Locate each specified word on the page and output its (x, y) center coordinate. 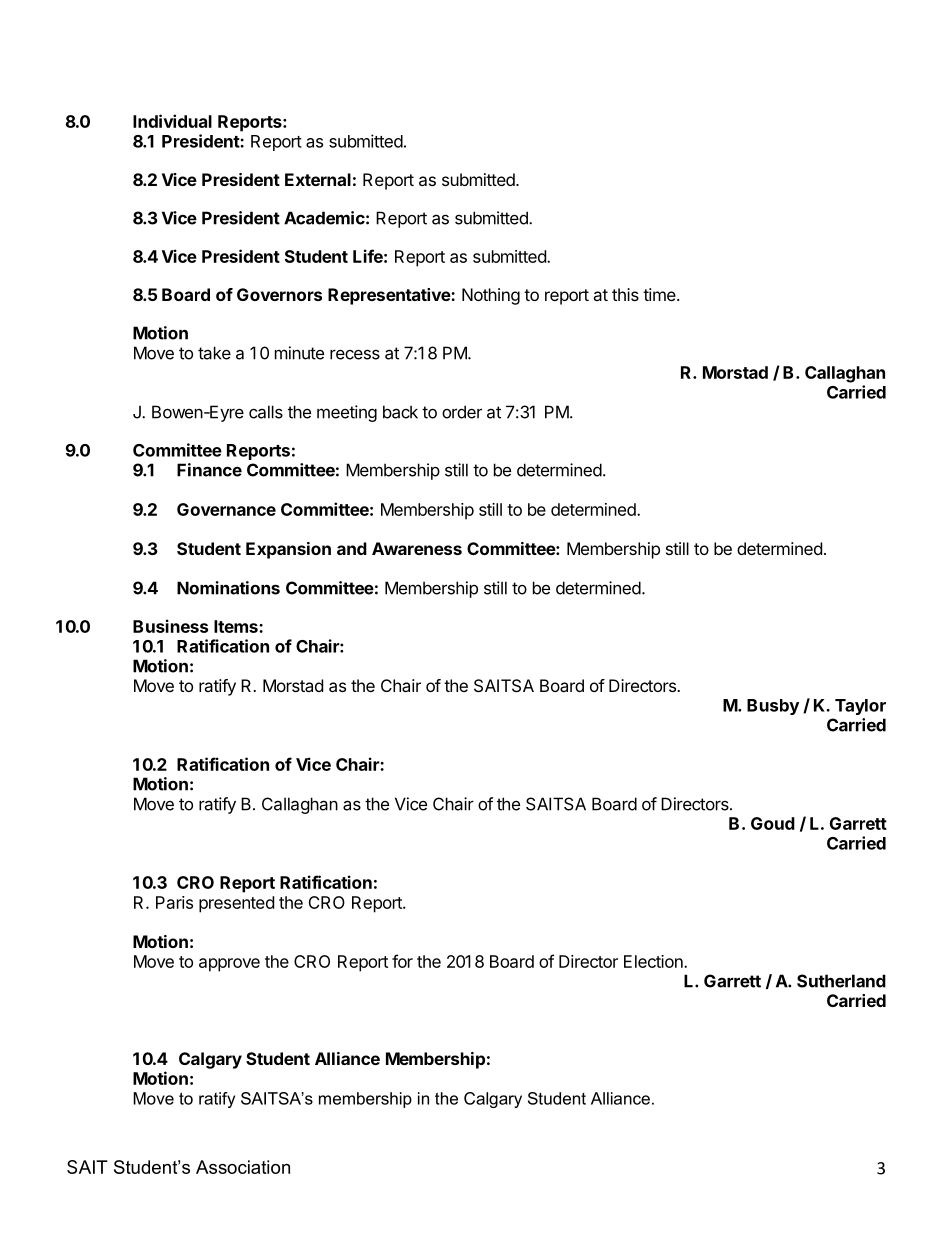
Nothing (491, 296)
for (402, 961)
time (660, 294)
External (318, 179)
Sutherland (841, 981)
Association (243, 1167)
